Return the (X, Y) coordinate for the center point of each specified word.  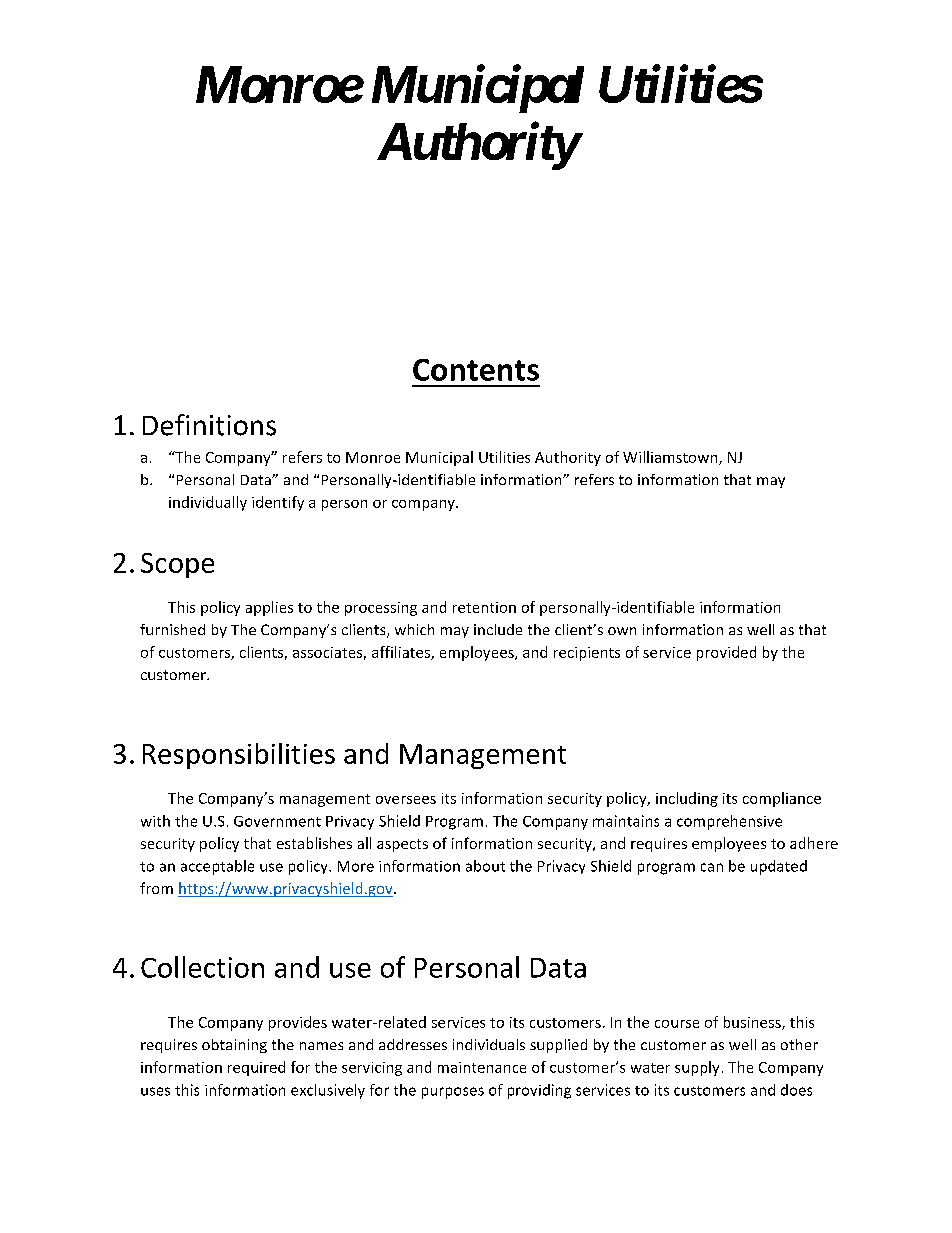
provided (726, 653)
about (485, 866)
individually (208, 503)
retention (484, 607)
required (256, 1068)
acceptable (217, 867)
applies (269, 608)
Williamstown (671, 458)
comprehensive (729, 822)
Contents (476, 370)
